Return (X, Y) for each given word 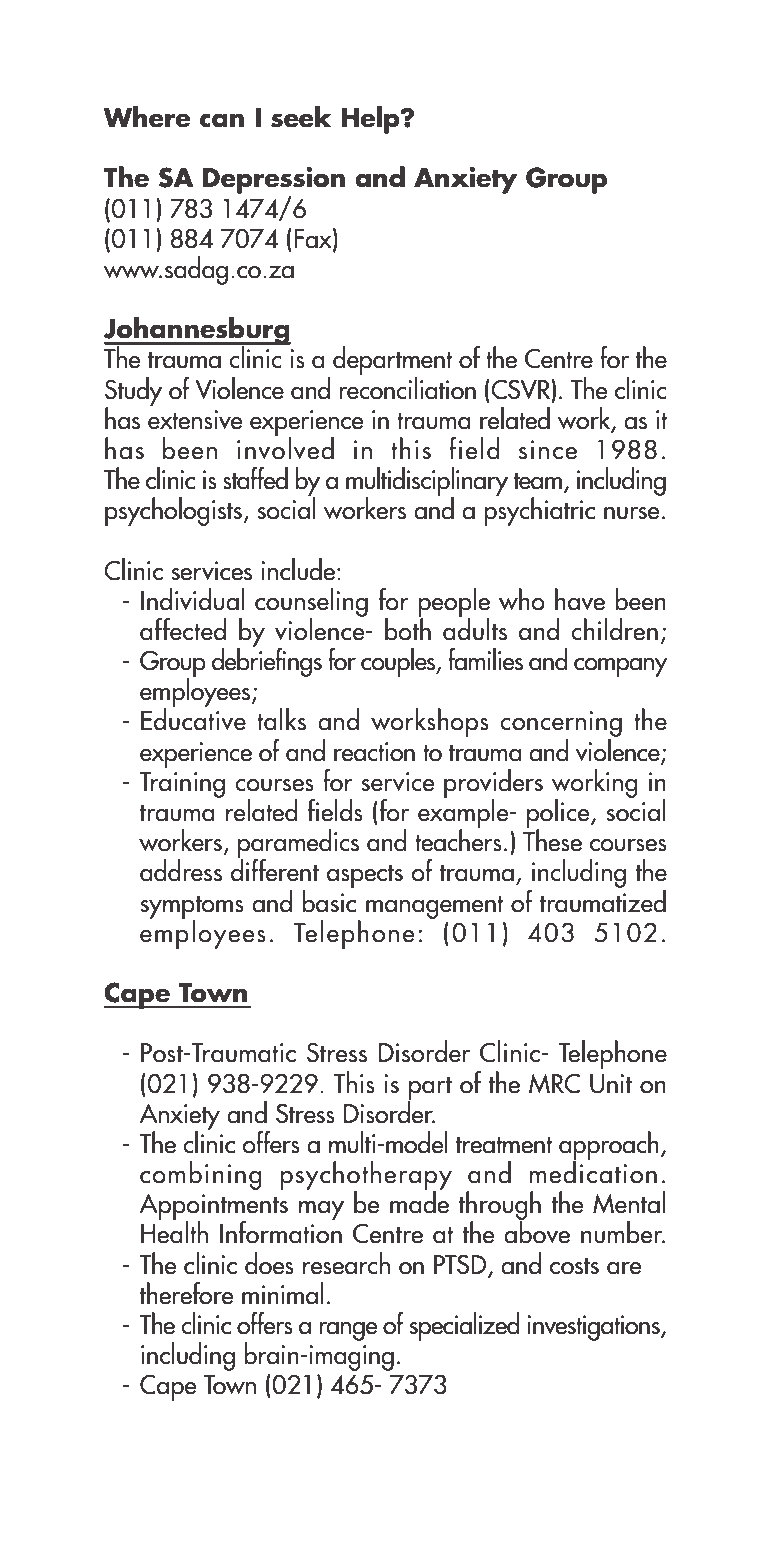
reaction (374, 752)
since (548, 450)
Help (371, 120)
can (222, 120)
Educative (193, 718)
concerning (561, 725)
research (346, 1263)
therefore (187, 1293)
